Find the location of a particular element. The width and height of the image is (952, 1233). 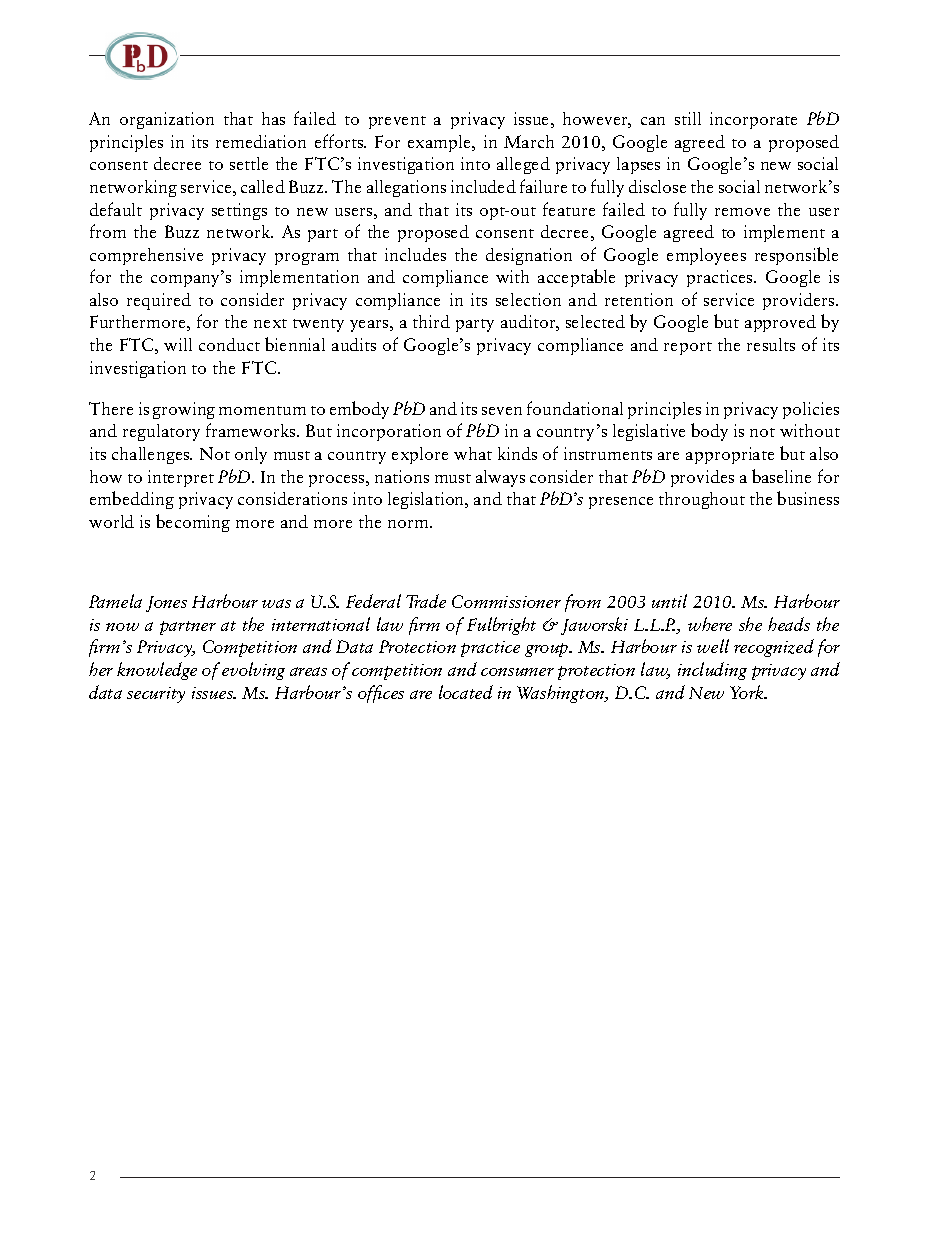

growing is located at coordinates (184, 410).
